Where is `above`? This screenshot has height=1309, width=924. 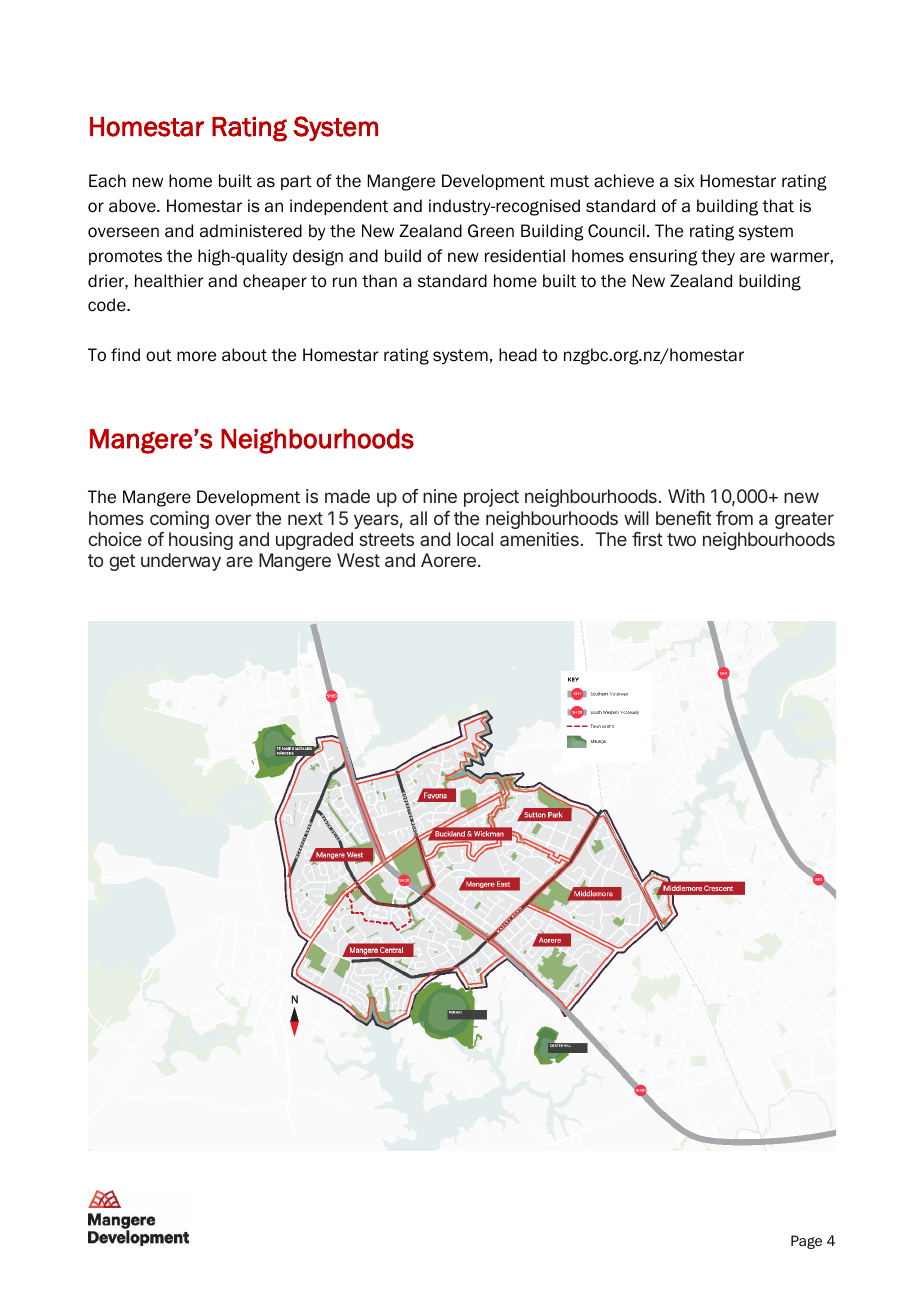 above is located at coordinates (133, 206).
